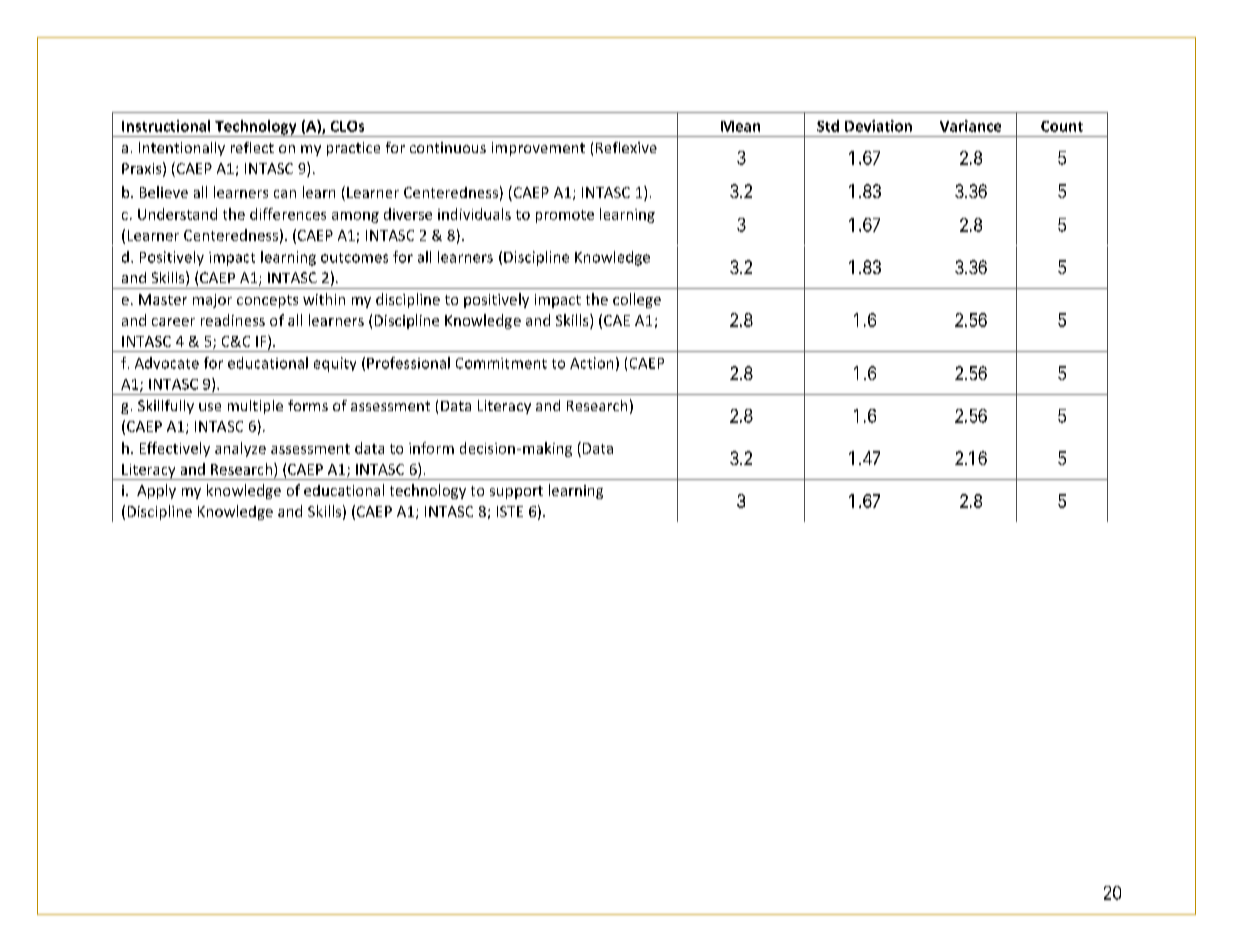  I want to click on Reflexive, so click(626, 147).
